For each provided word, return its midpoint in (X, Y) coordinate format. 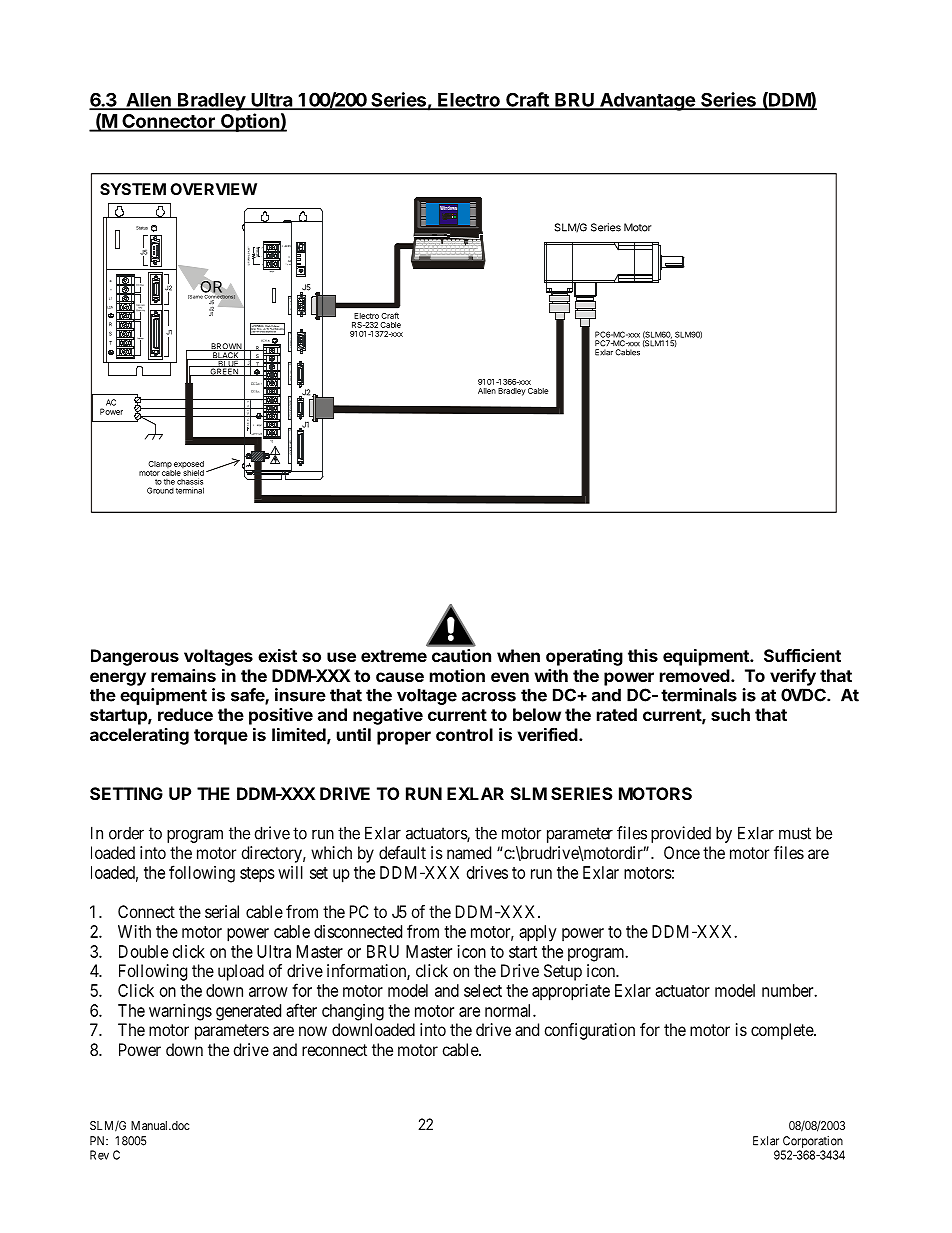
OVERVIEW (213, 189)
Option (249, 122)
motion (457, 675)
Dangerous (135, 657)
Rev (99, 1155)
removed (695, 675)
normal (509, 1010)
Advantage (647, 102)
